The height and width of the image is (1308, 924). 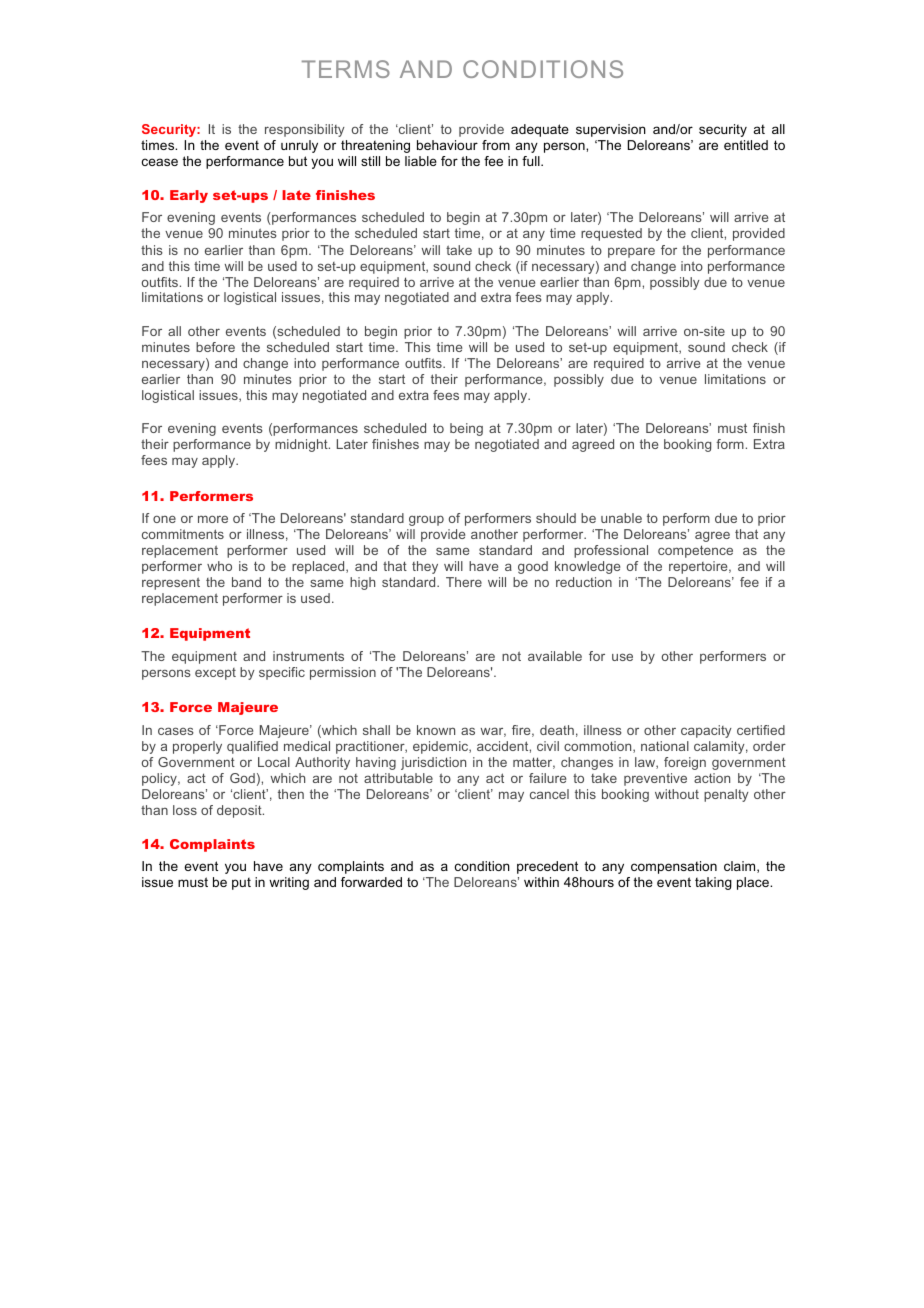 I want to click on more, so click(x=213, y=519).
